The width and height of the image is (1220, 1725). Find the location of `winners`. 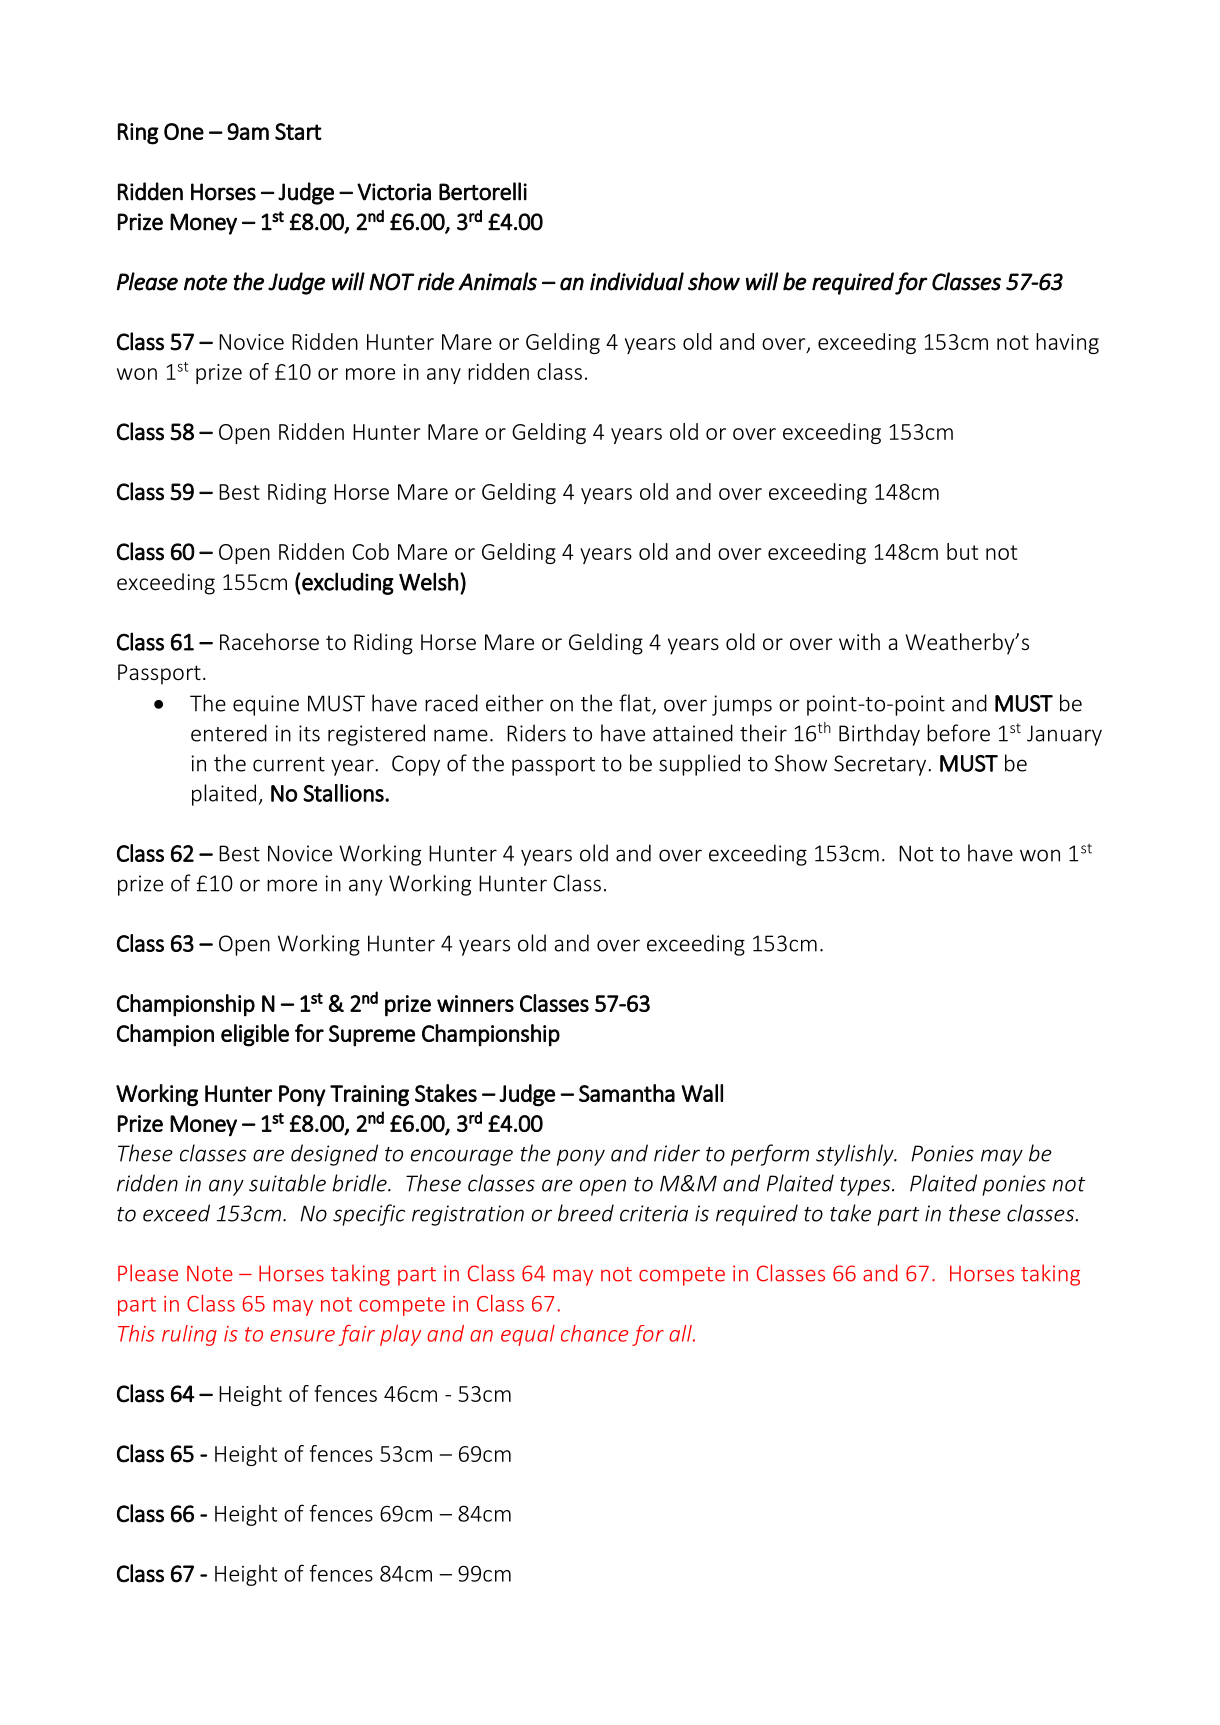

winners is located at coordinates (475, 1003).
